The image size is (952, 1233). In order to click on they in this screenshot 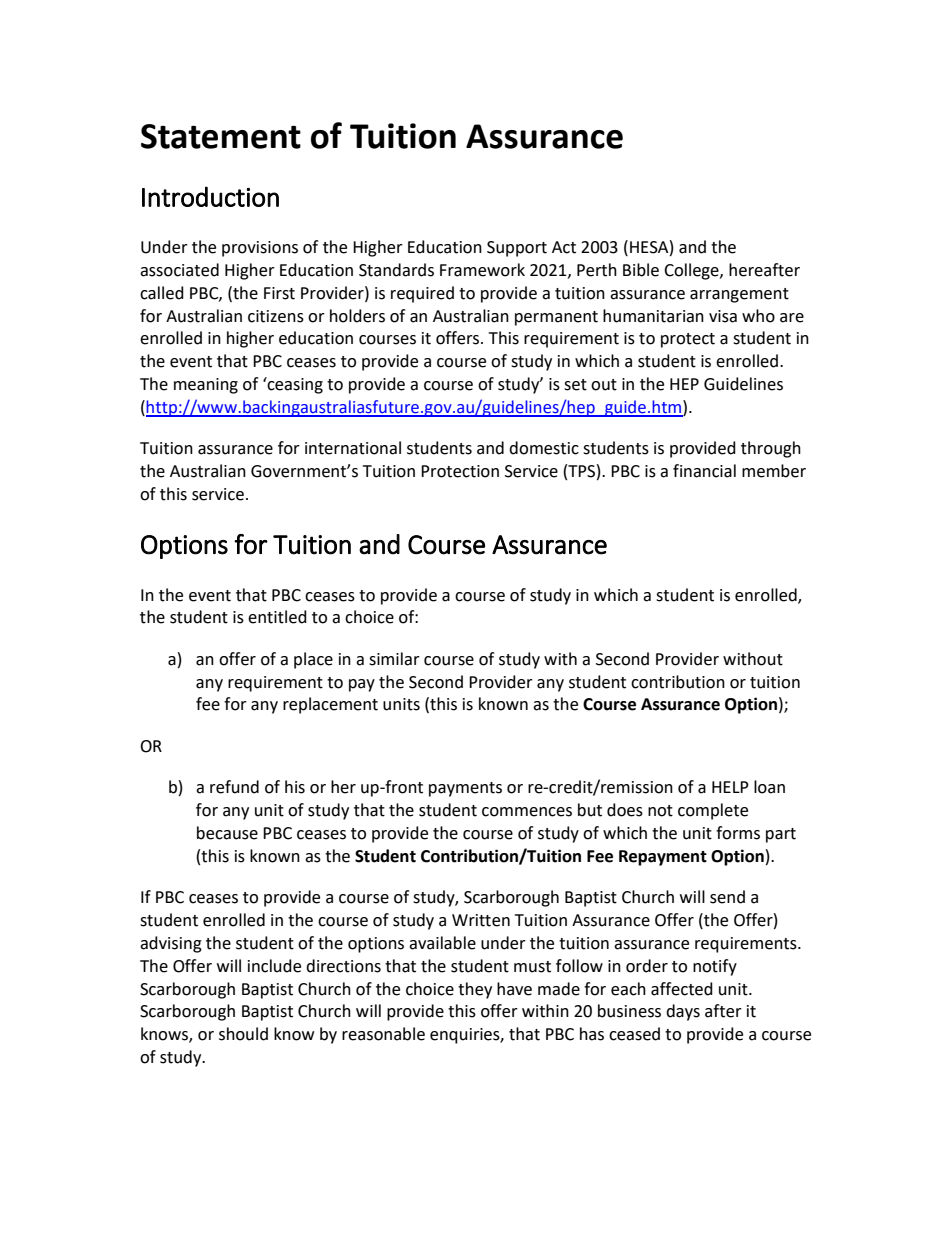, I will do `click(475, 990)`.
